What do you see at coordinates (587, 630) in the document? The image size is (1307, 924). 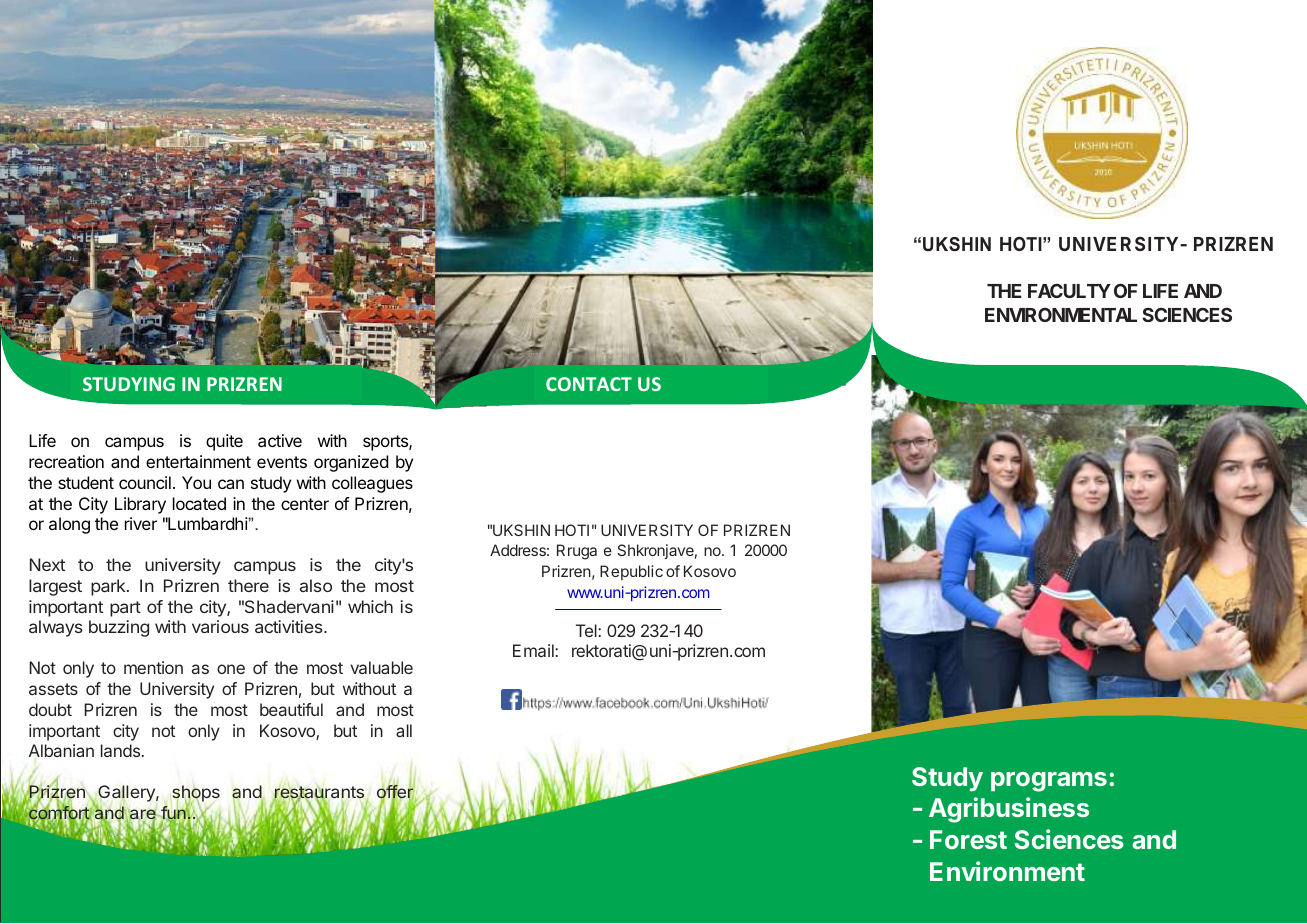 I see `Tel` at bounding box center [587, 630].
